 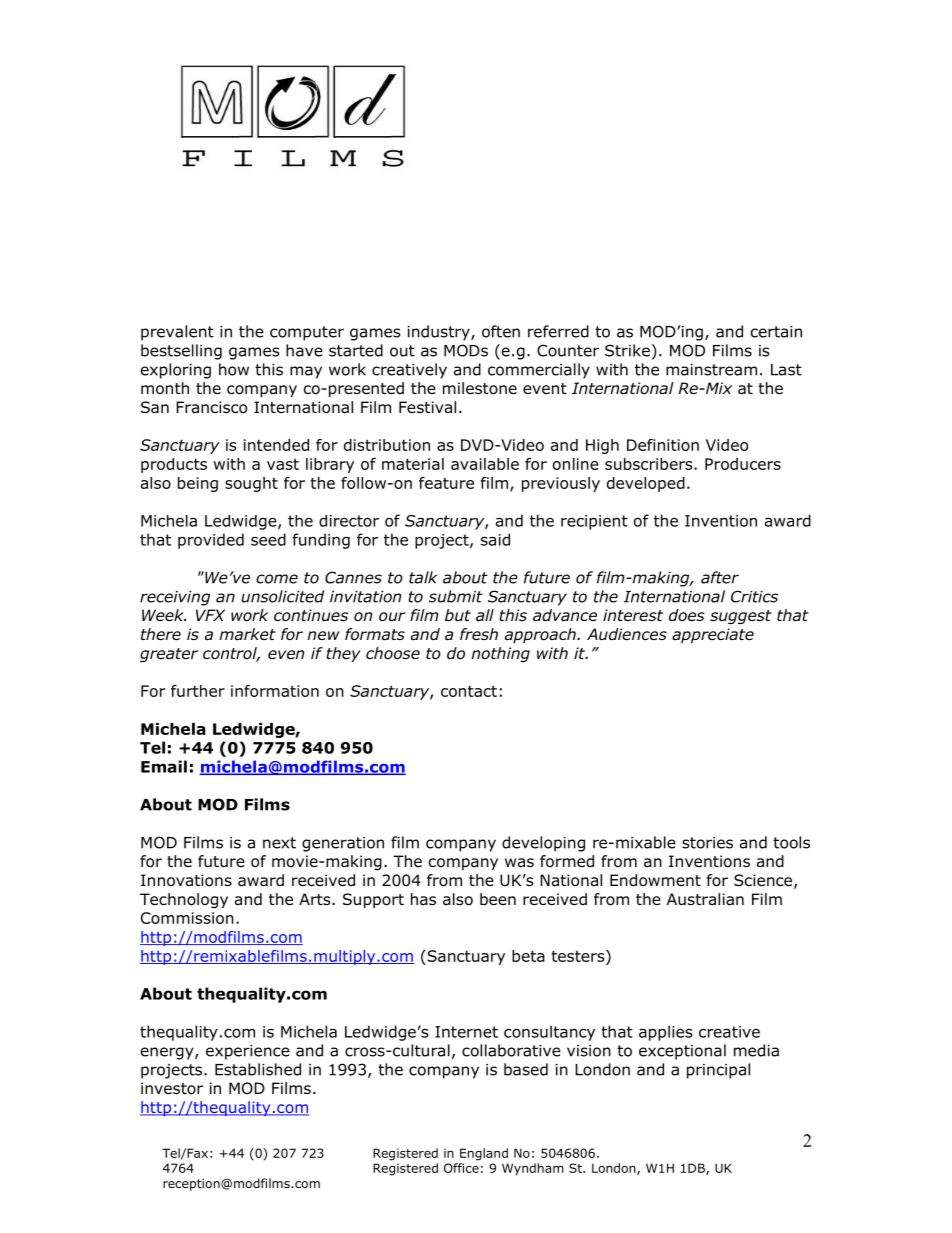 What do you see at coordinates (495, 539) in the screenshot?
I see `said` at bounding box center [495, 539].
